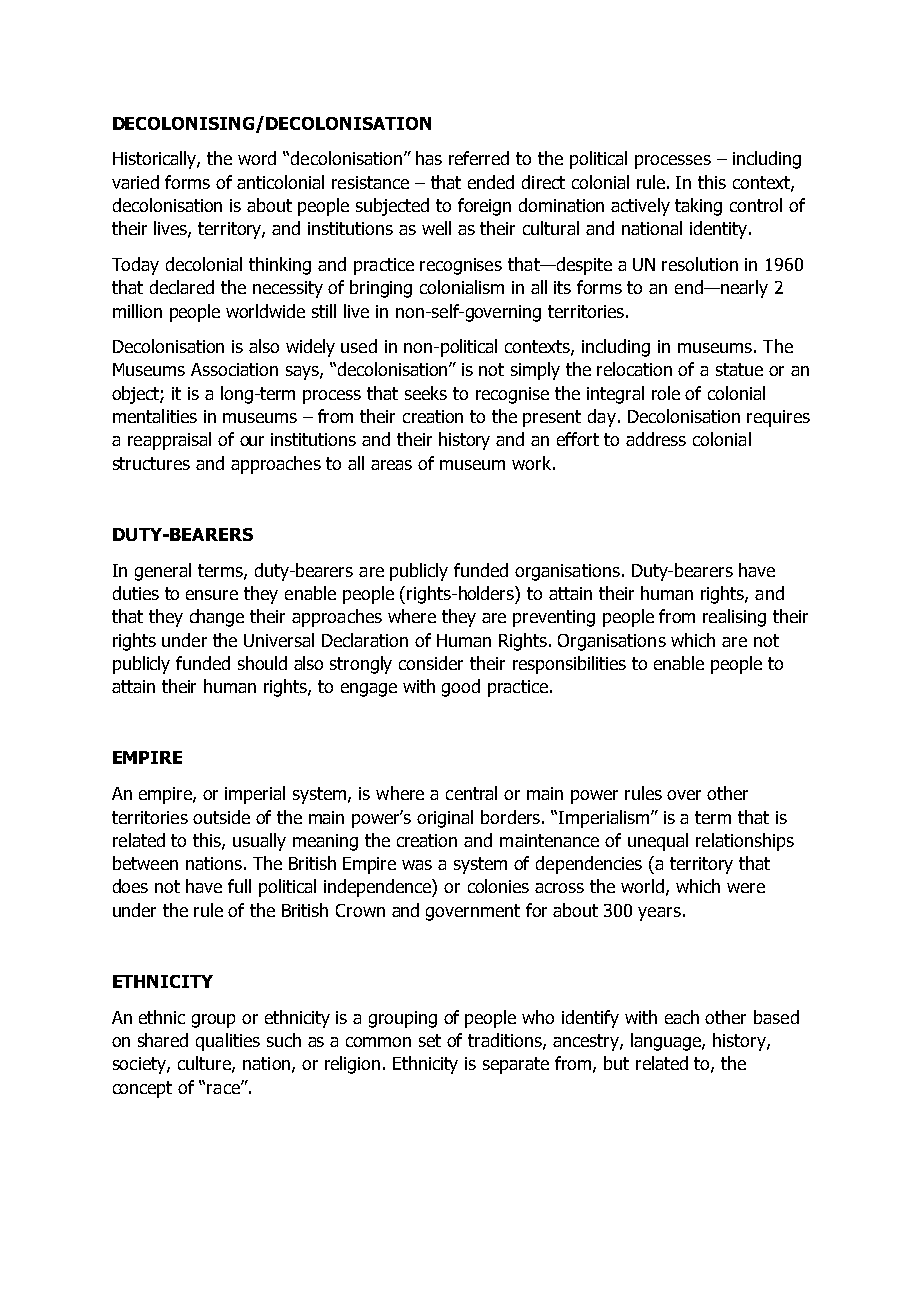 This screenshot has height=1308, width=924. I want to click on taking, so click(698, 207).
